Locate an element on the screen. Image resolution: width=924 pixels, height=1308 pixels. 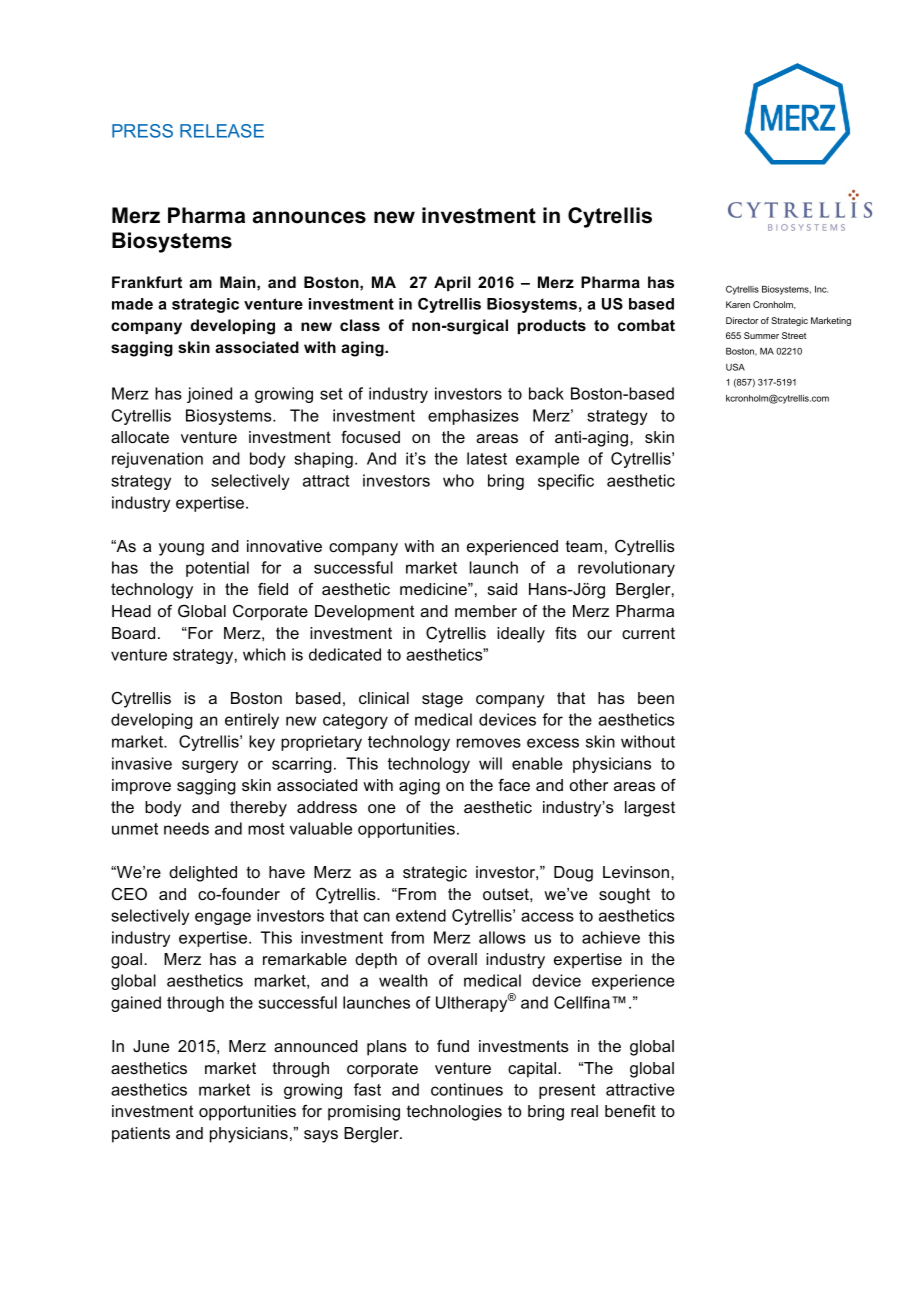
current is located at coordinates (648, 633).
